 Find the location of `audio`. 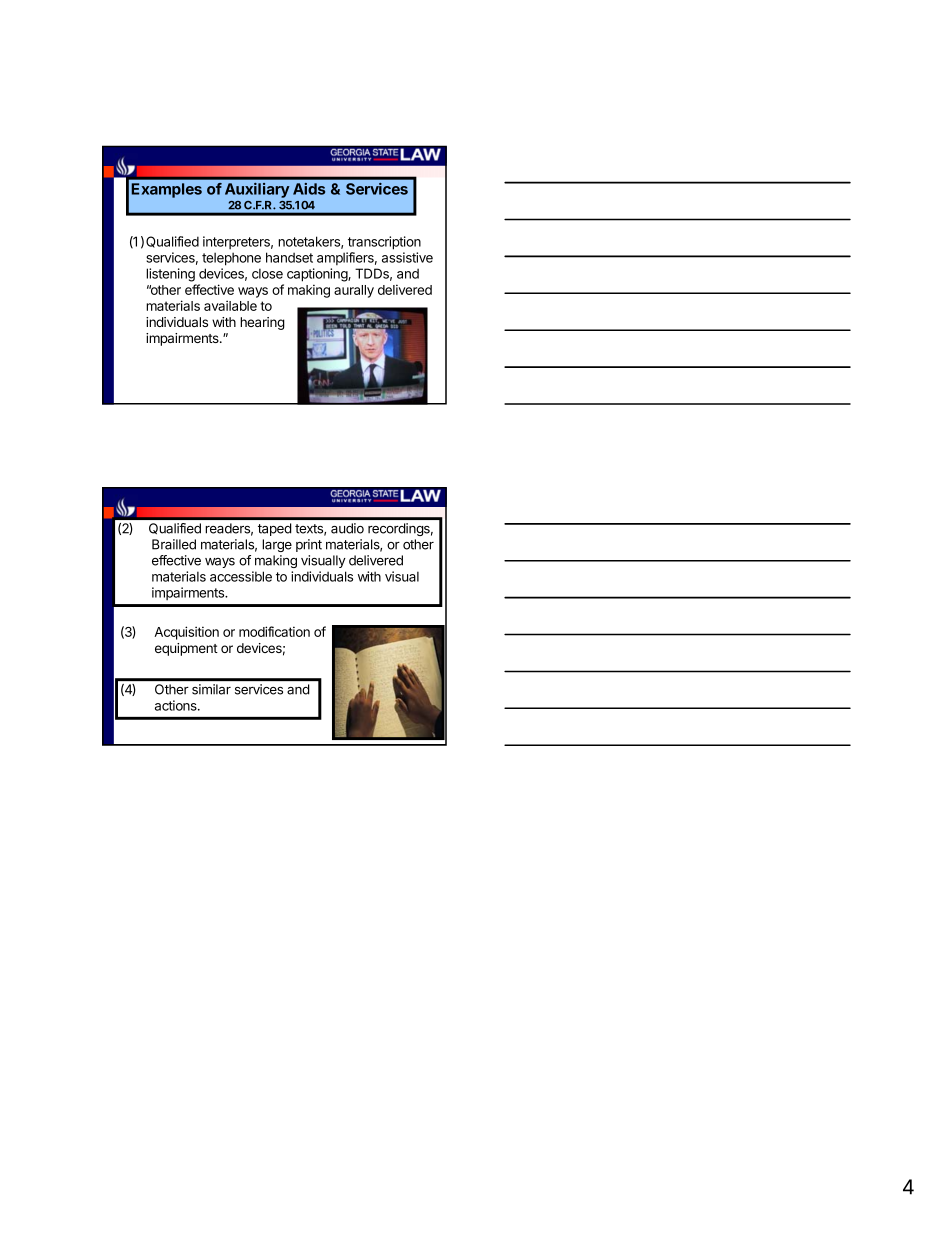

audio is located at coordinates (347, 528).
